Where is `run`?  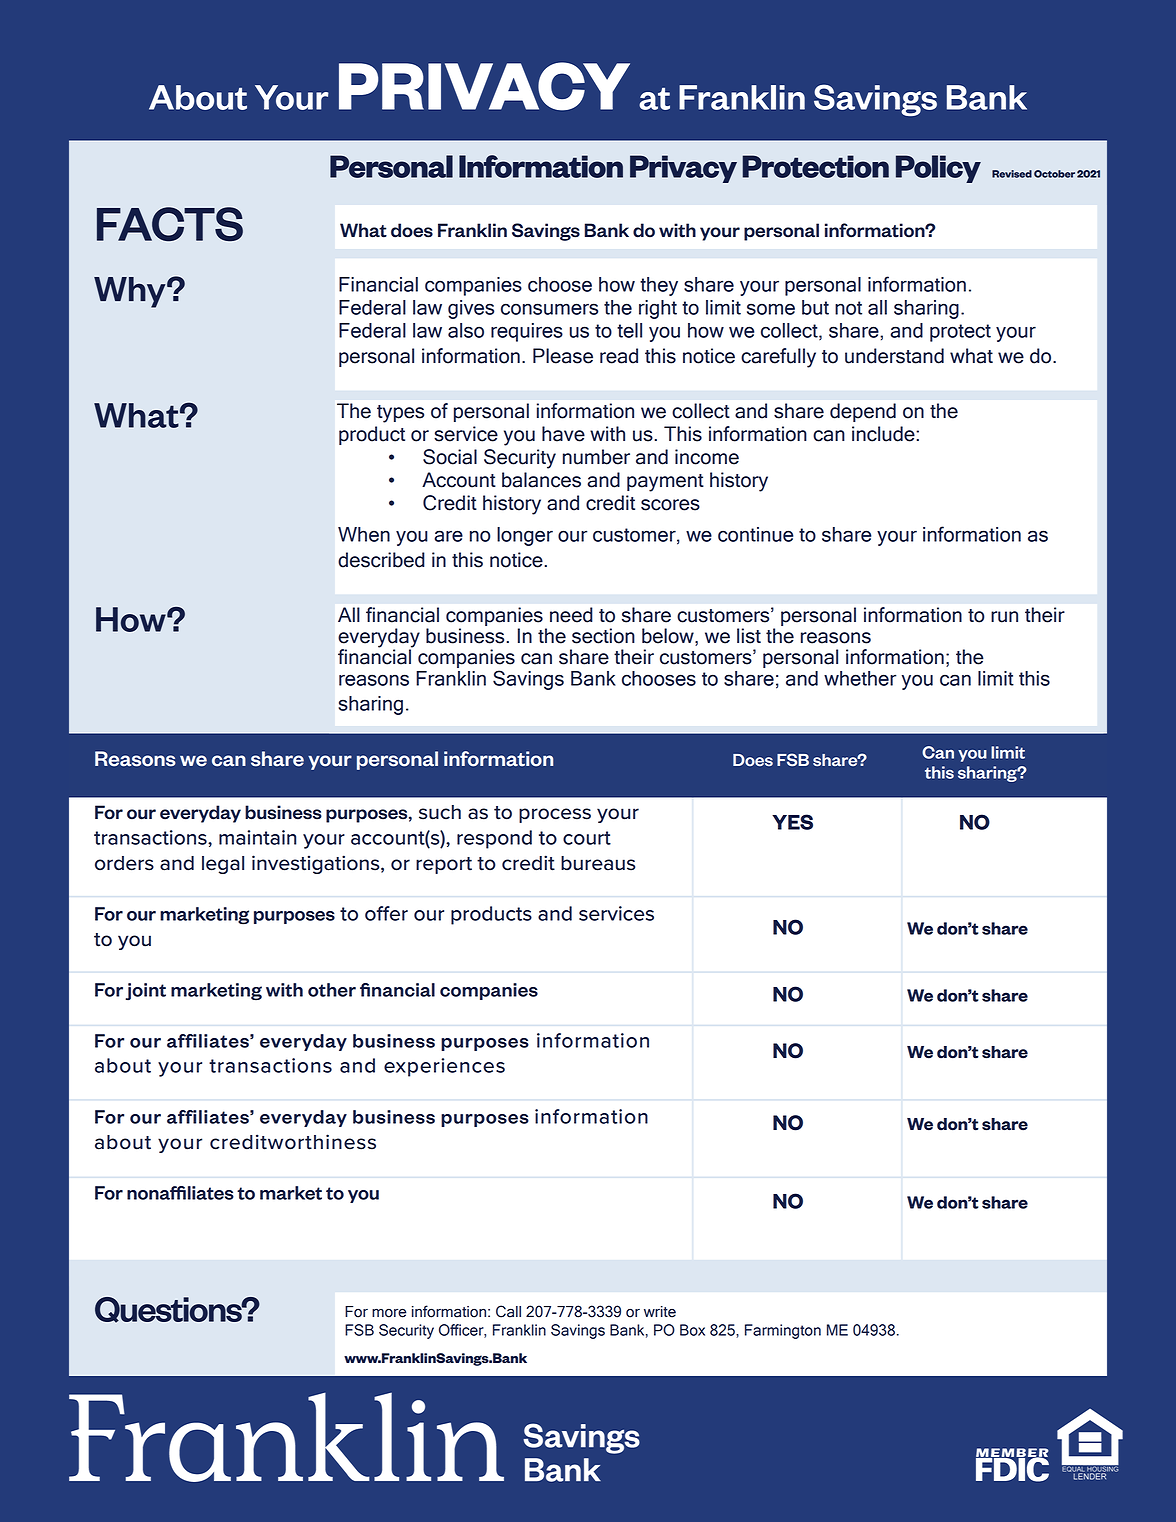 run is located at coordinates (1004, 617).
